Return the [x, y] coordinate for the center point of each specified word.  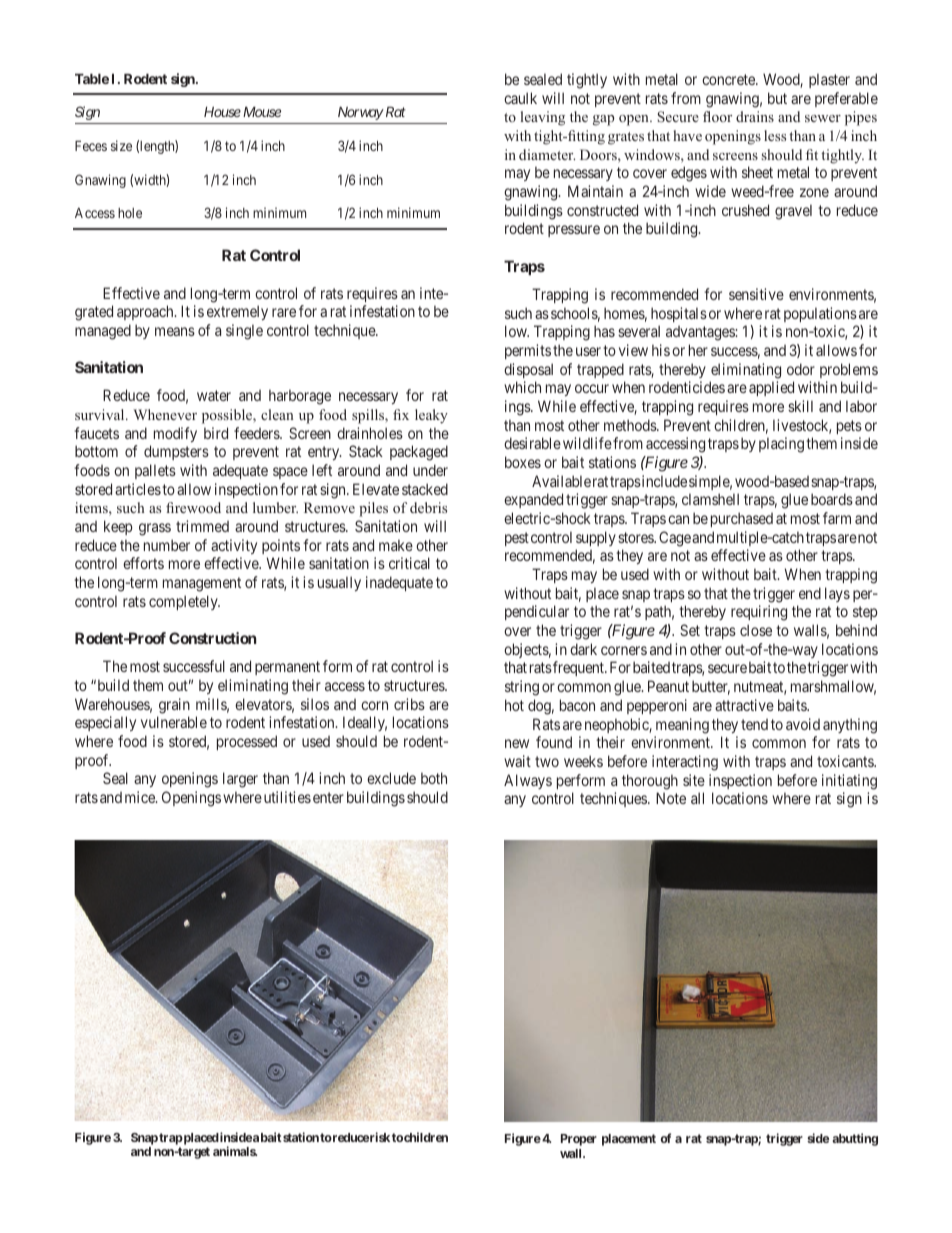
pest [517, 539]
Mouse [260, 112]
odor [801, 369]
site [694, 780]
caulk [520, 98]
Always [528, 781]
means [175, 331]
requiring [759, 613]
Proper [579, 1140]
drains [755, 116]
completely [184, 602]
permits [528, 351]
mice [141, 797]
